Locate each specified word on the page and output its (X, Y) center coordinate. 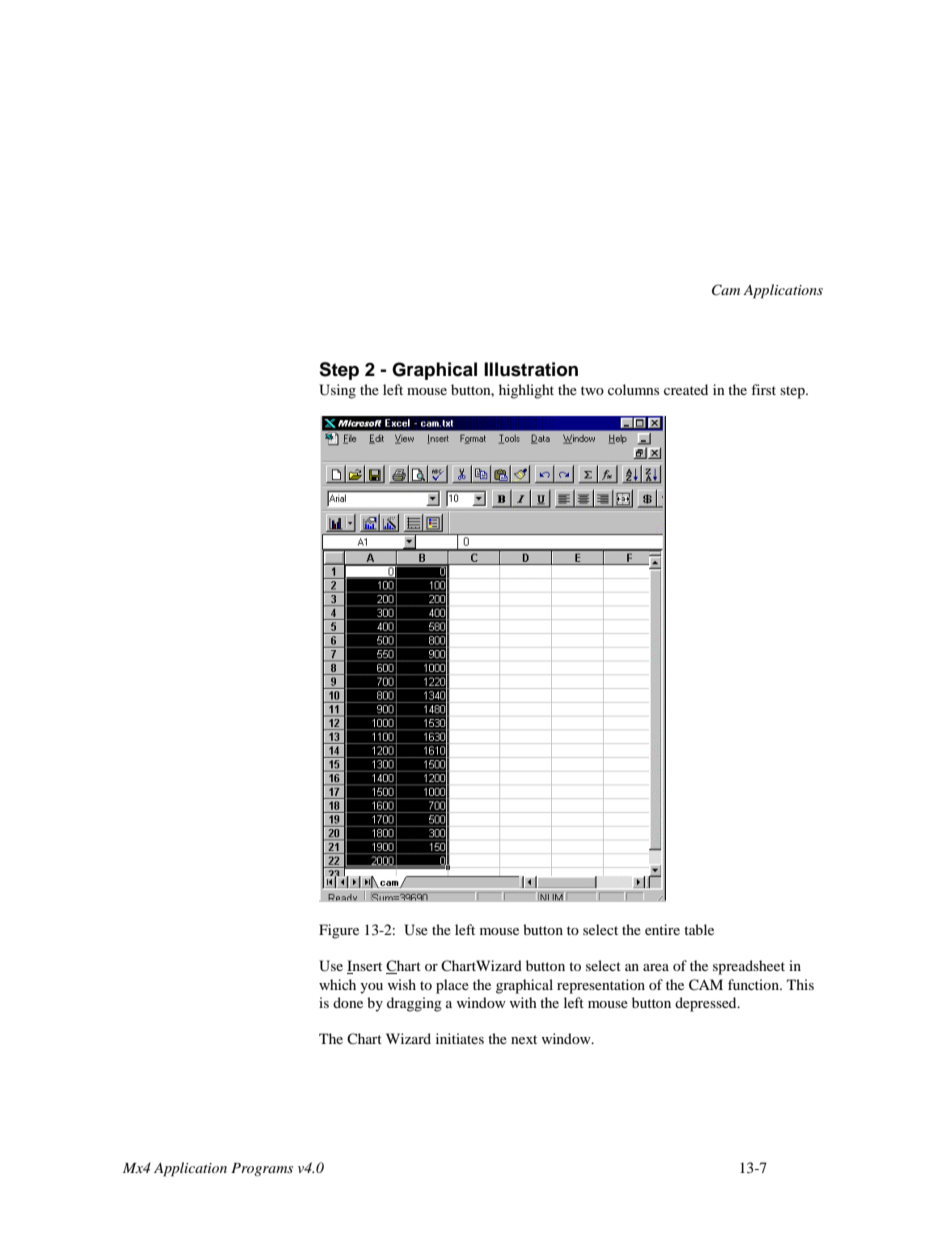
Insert (364, 967)
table (699, 929)
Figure (339, 931)
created (686, 389)
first (763, 389)
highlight (526, 391)
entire (662, 929)
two (592, 390)
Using (337, 391)
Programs (262, 1169)
